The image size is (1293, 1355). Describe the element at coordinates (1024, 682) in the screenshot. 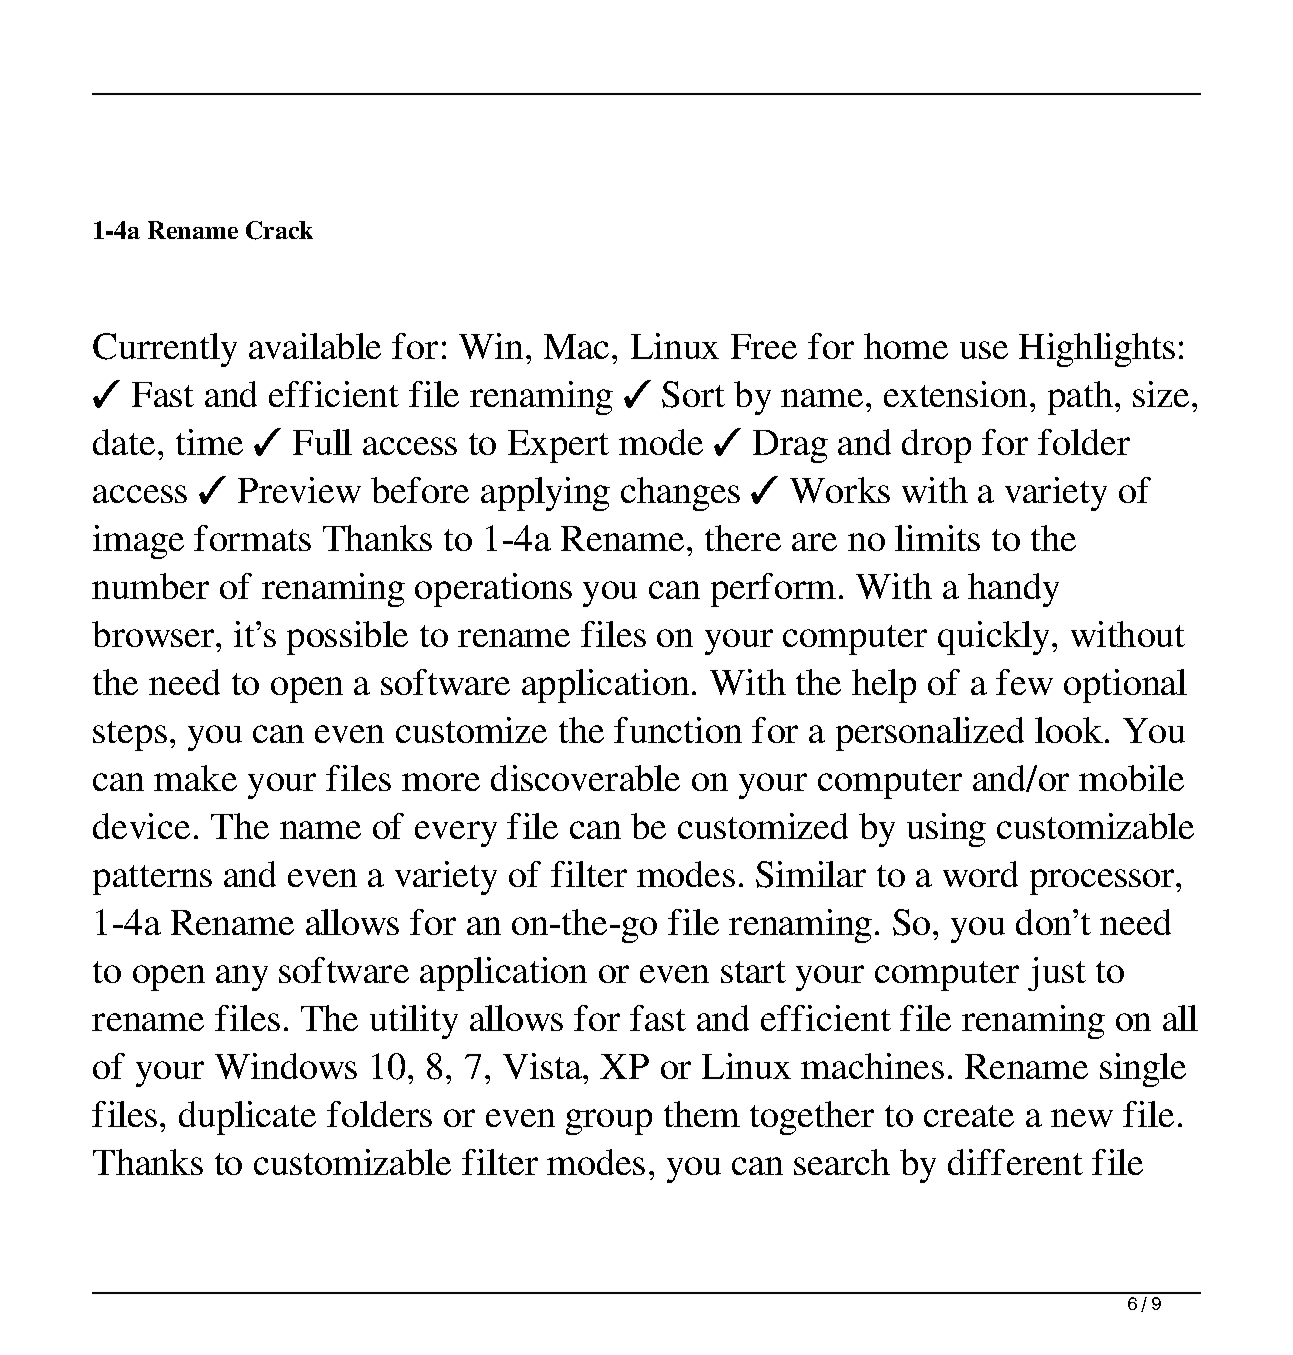

I see `few` at that location.
